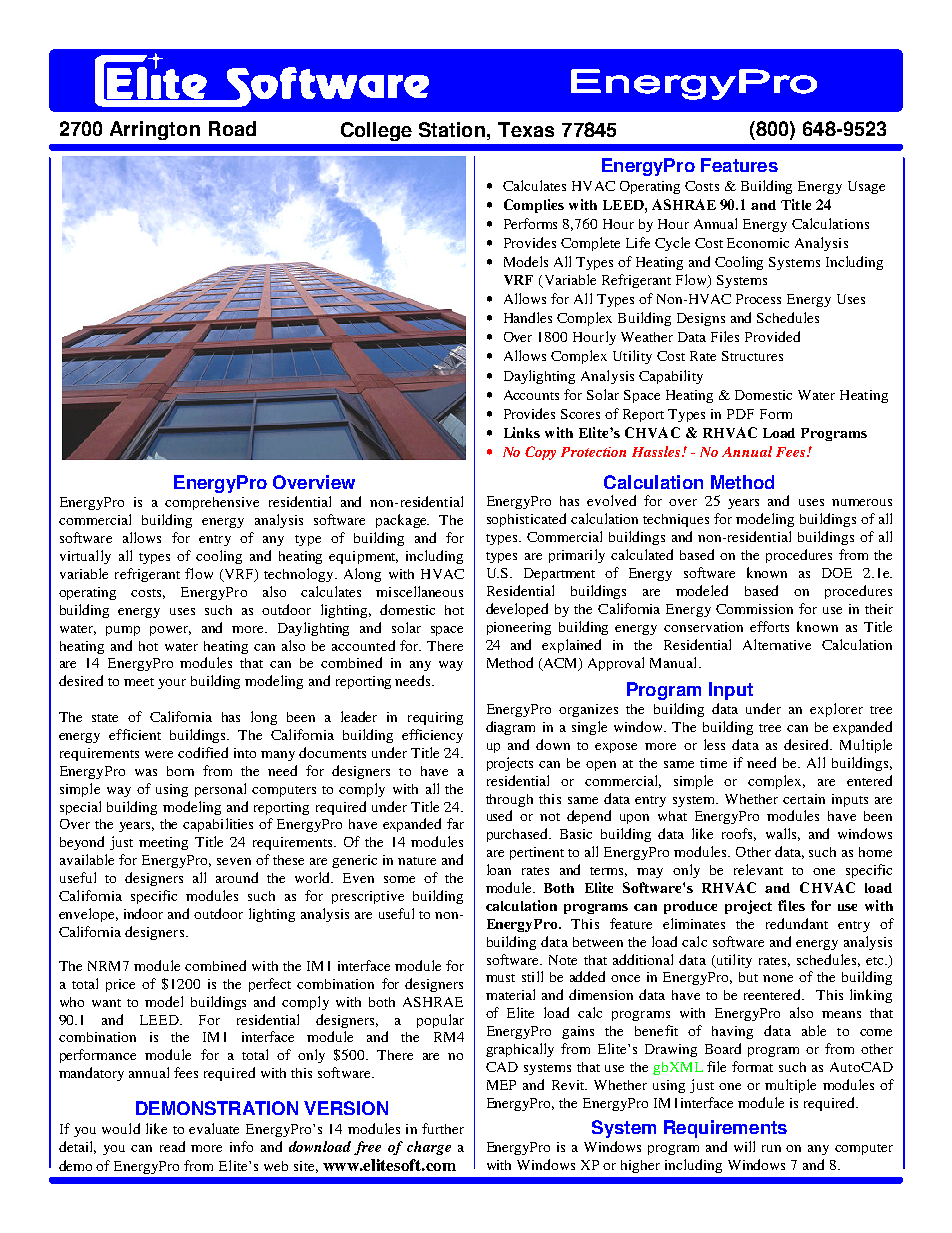  Describe the element at coordinates (172, 1146) in the screenshot. I see `read` at that location.
